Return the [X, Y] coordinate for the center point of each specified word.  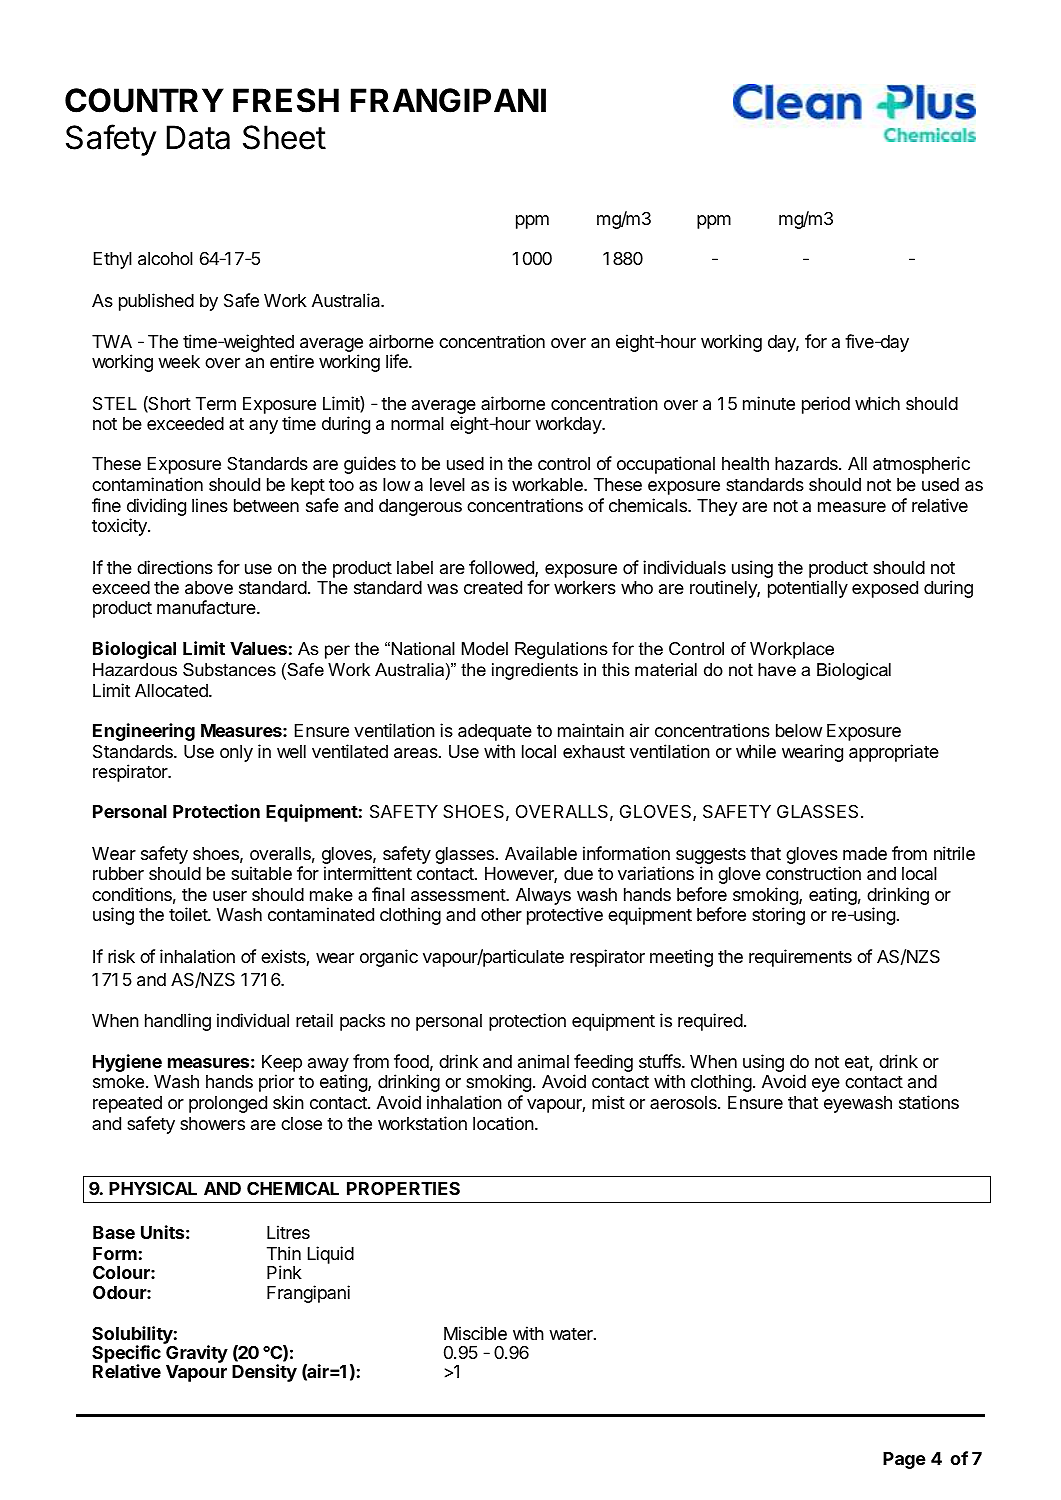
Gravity [197, 1355]
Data [198, 137]
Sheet [284, 137]
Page [904, 1460]
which [877, 403]
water [572, 1334]
